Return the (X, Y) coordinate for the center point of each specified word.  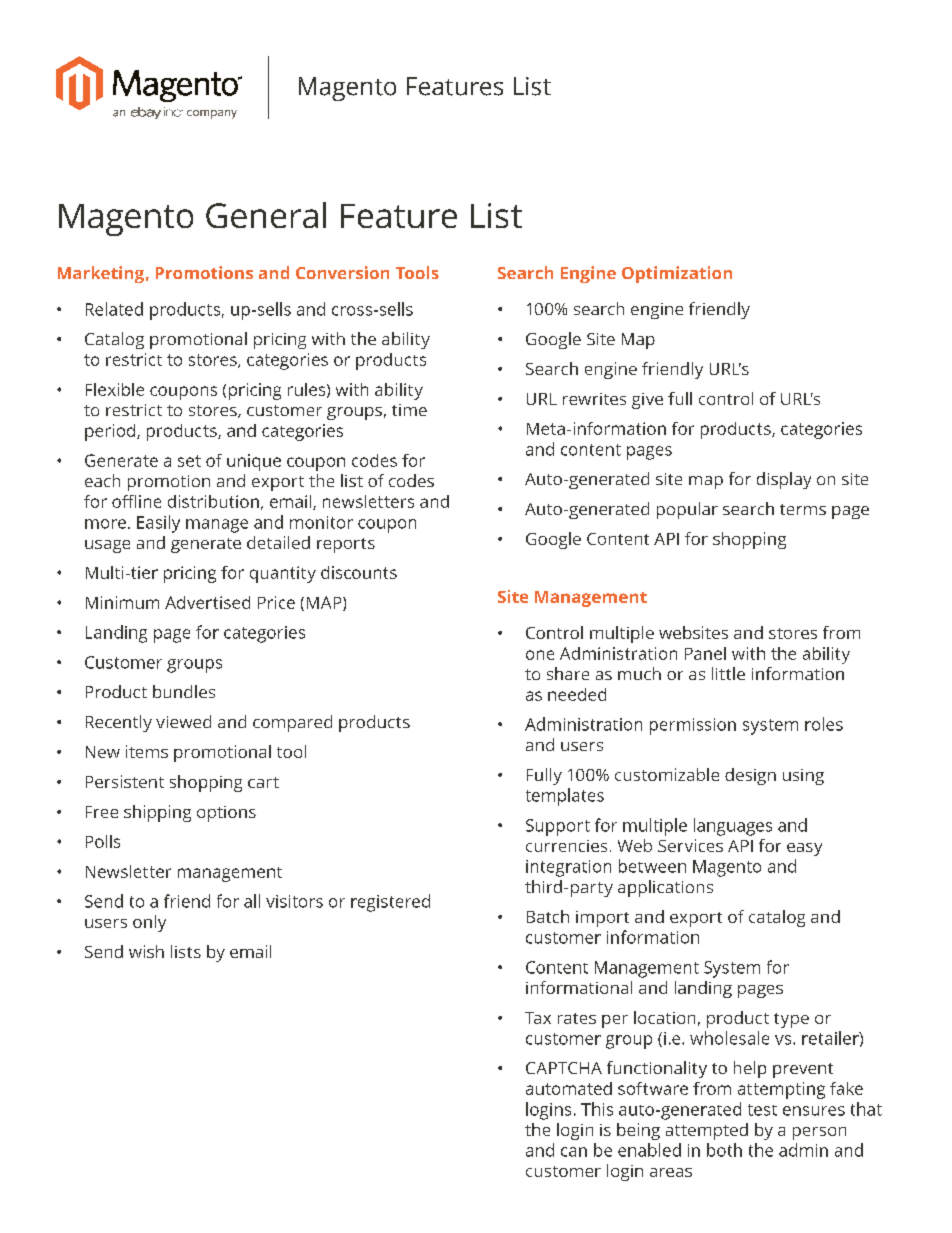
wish (146, 951)
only (149, 923)
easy (804, 849)
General (266, 215)
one (540, 655)
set (189, 461)
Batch (548, 916)
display (784, 480)
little (728, 673)
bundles (184, 691)
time (409, 410)
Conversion (342, 272)
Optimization (677, 274)
